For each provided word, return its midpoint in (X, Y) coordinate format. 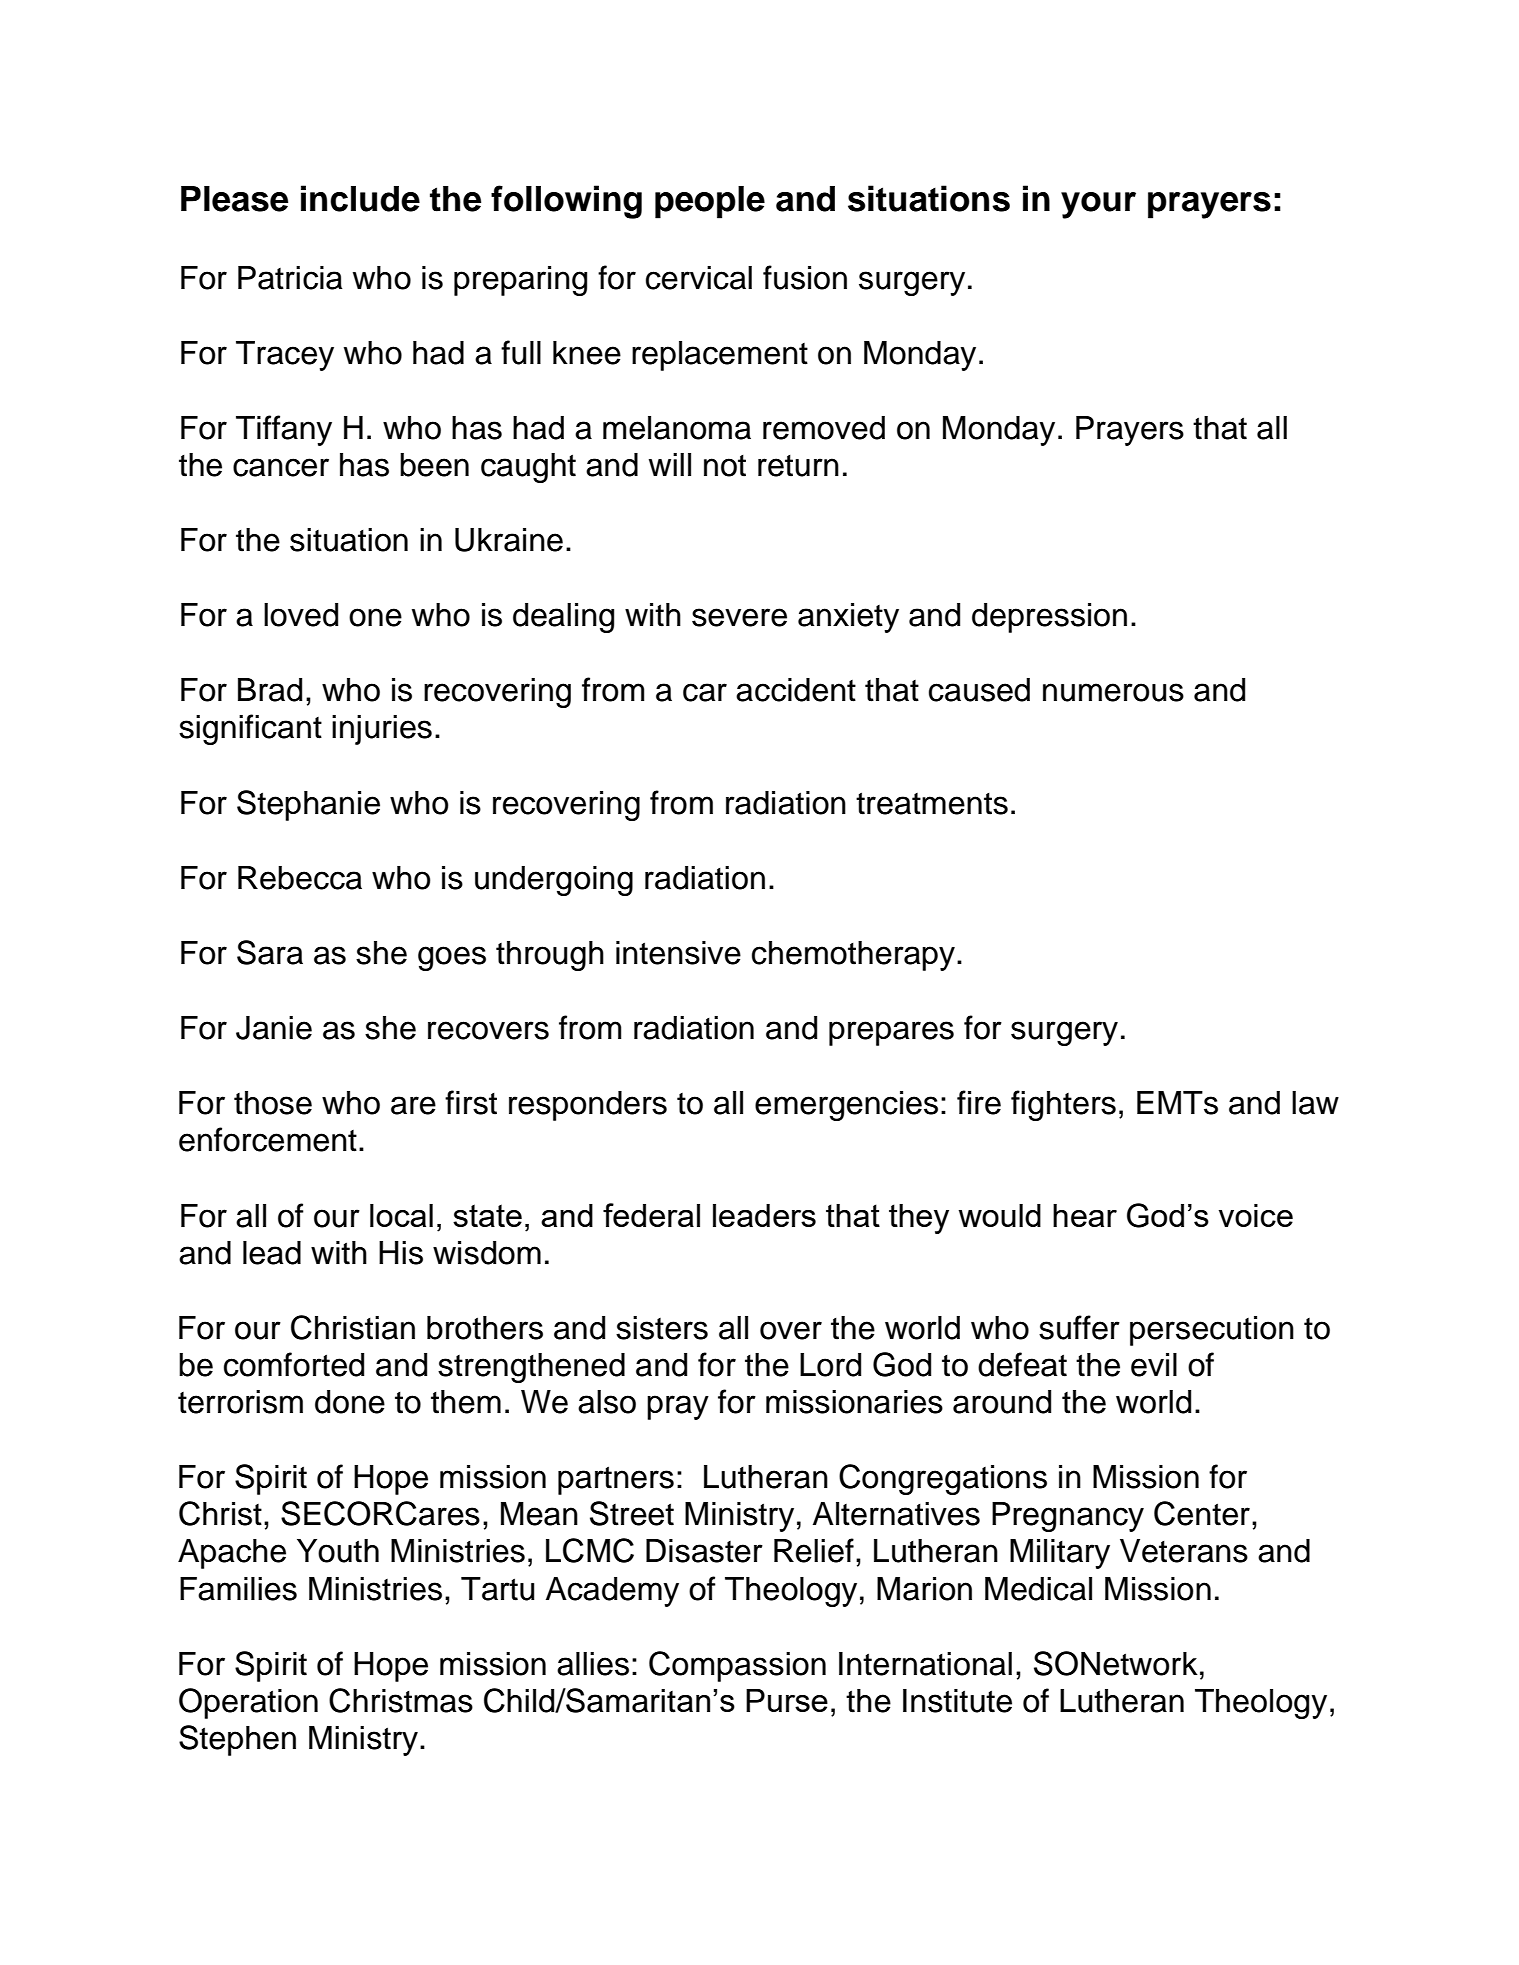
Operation (248, 1703)
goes (452, 958)
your (1098, 205)
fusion (805, 277)
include (360, 198)
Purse (787, 1700)
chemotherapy (853, 956)
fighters (1063, 1105)
